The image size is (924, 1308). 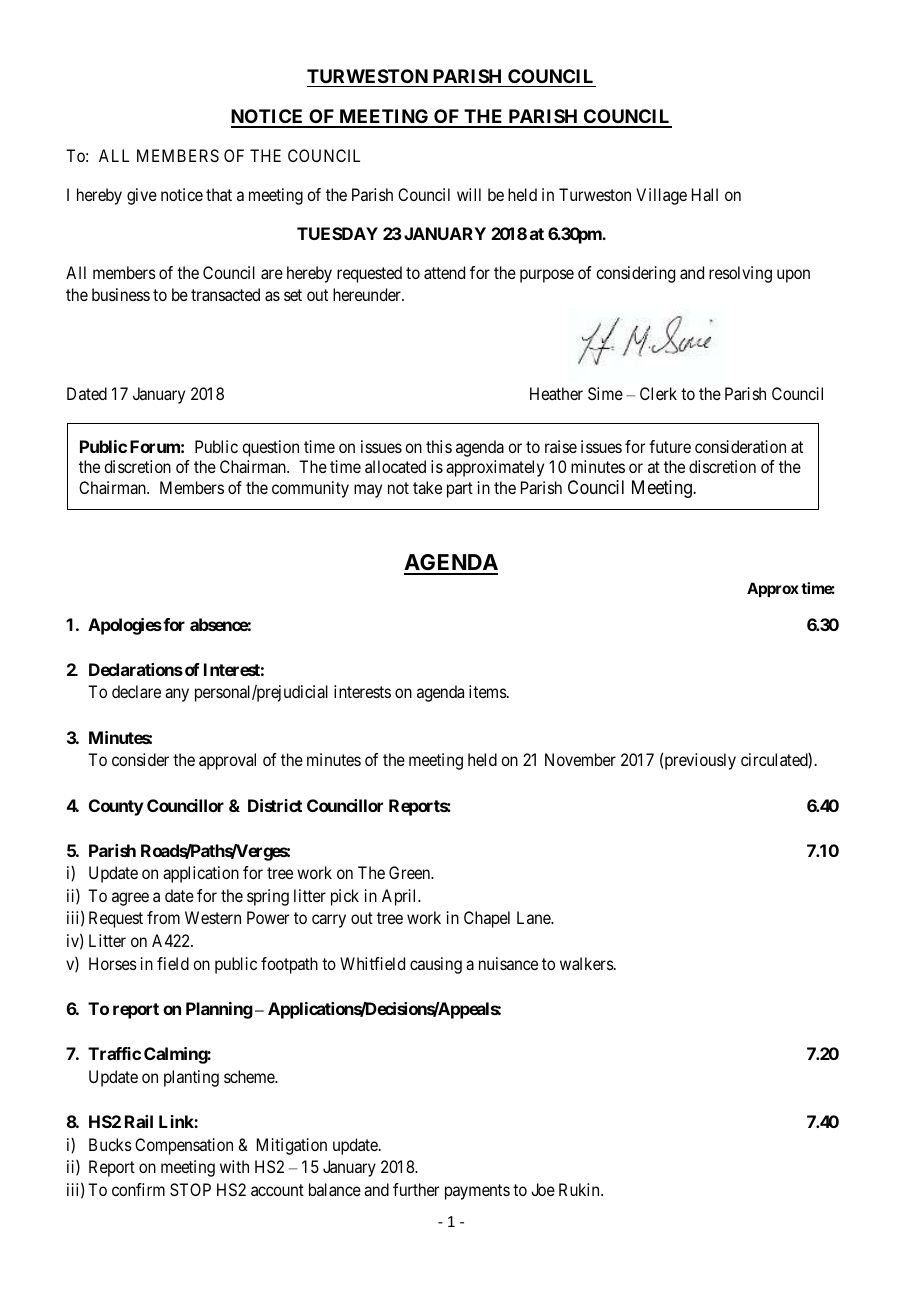 What do you see at coordinates (469, 194) in the screenshot?
I see `will` at bounding box center [469, 194].
